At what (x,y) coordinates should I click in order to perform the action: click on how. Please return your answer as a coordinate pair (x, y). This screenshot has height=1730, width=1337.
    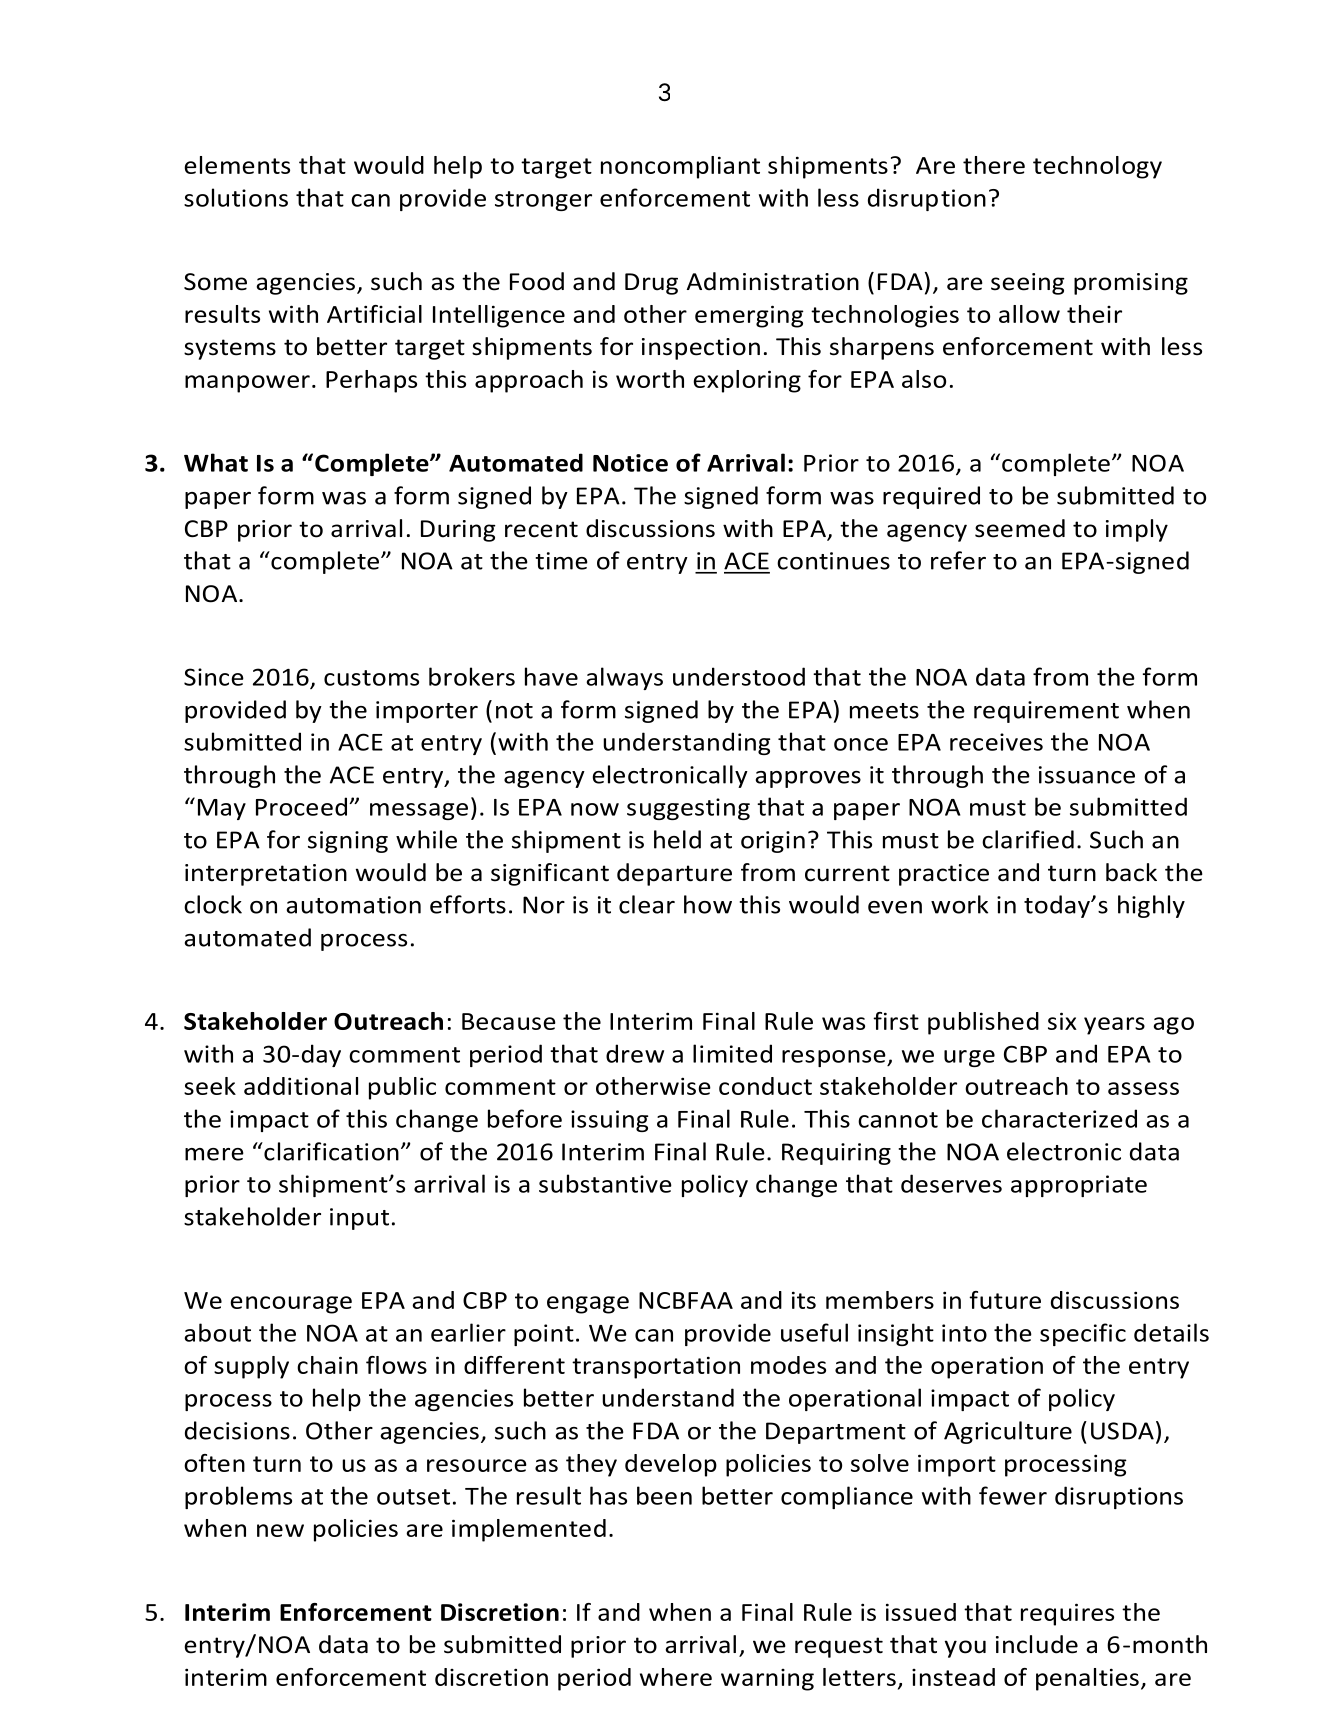
    Looking at the image, I should click on (708, 904).
